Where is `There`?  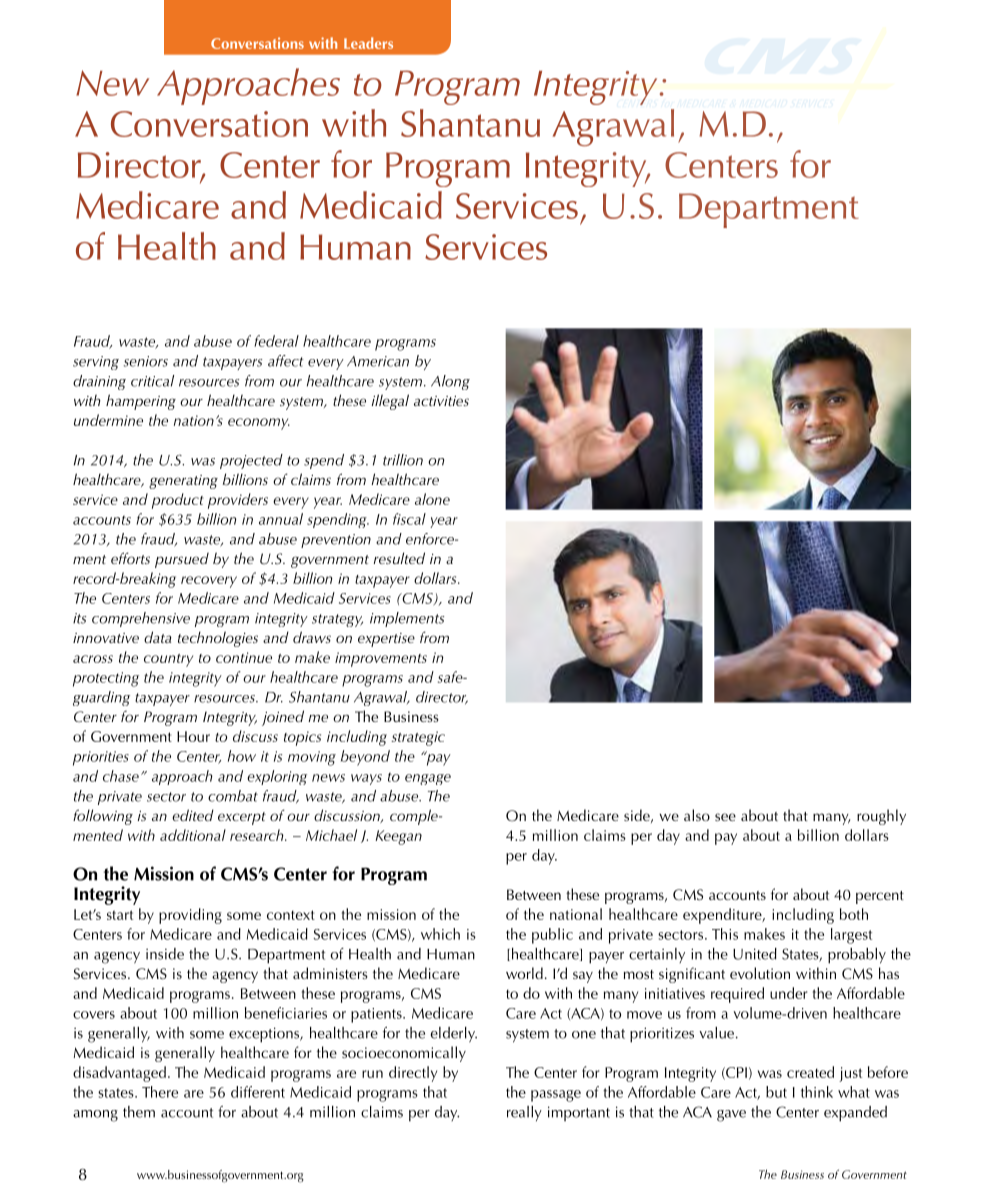 There is located at coordinates (160, 1092).
